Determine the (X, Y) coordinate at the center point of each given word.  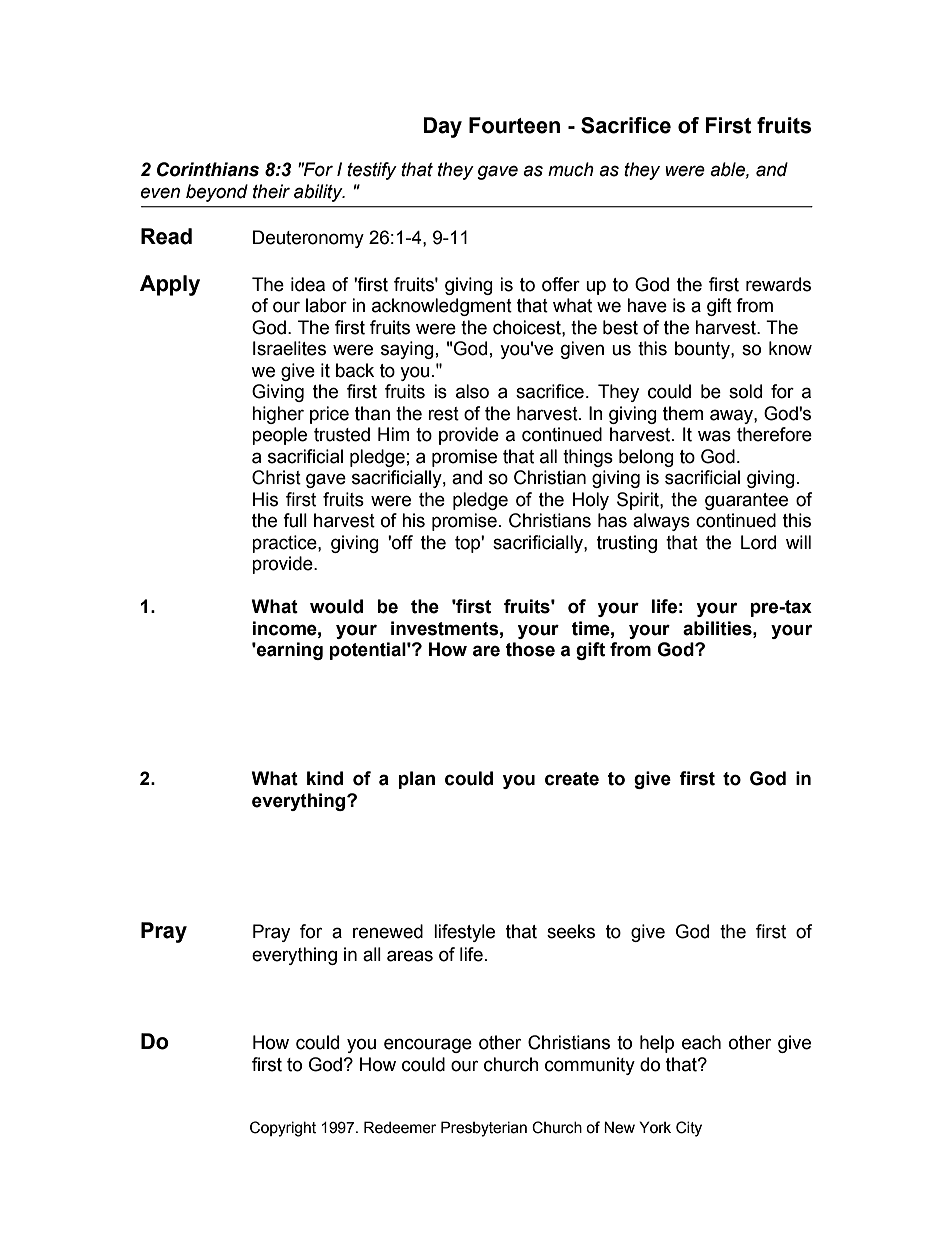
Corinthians (208, 169)
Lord (758, 542)
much (571, 169)
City (689, 1129)
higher (278, 415)
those (530, 649)
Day (442, 127)
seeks (571, 931)
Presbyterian (484, 1129)
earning (289, 651)
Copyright (283, 1129)
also (472, 391)
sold (745, 391)
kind (325, 778)
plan (416, 780)
